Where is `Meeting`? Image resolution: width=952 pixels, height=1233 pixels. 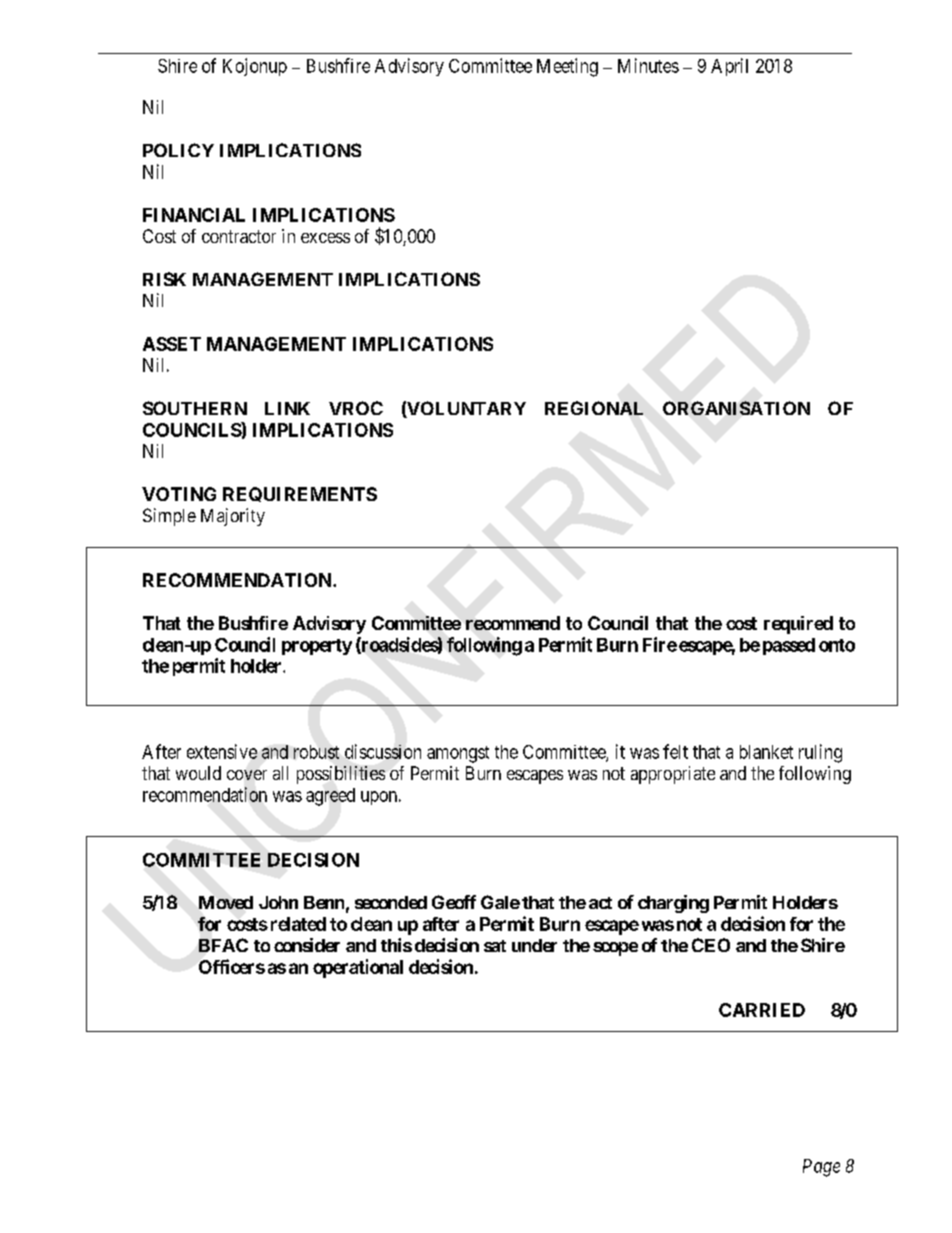
Meeting is located at coordinates (567, 67).
